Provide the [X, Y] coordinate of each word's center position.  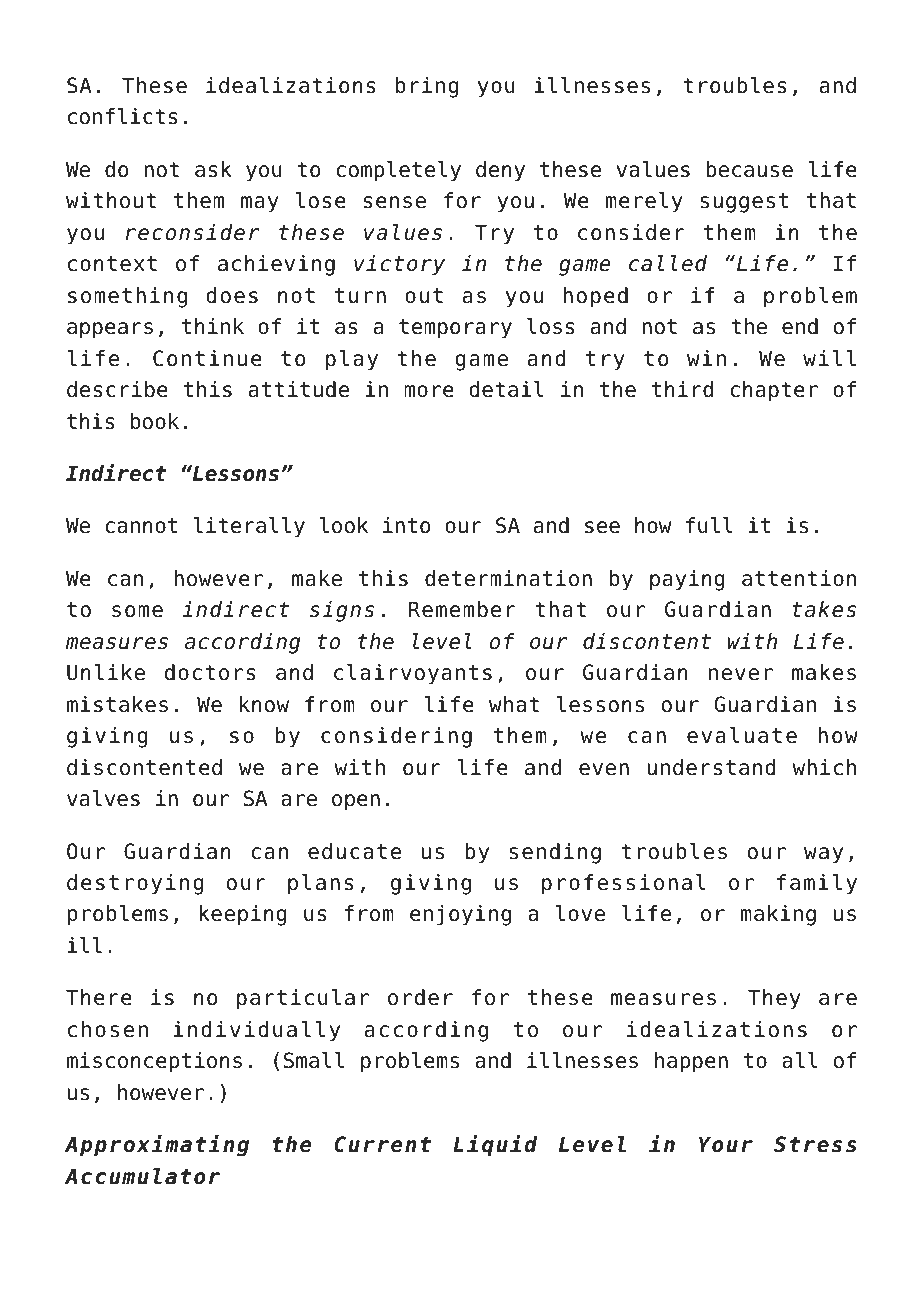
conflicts [123, 116]
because [749, 169]
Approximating [157, 1146]
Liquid [495, 1146]
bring [427, 87]
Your [726, 1144]
